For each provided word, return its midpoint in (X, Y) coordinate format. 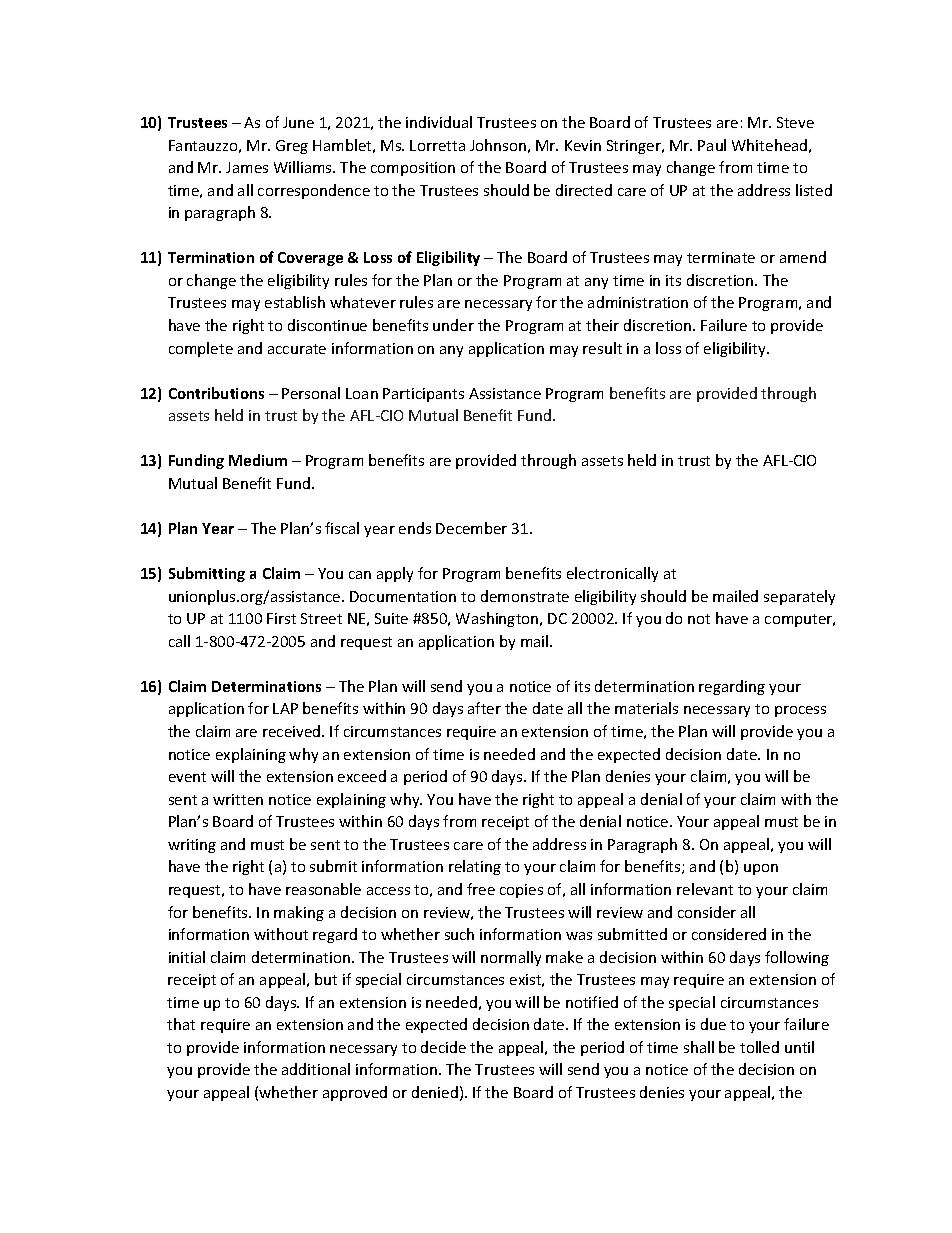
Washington (498, 619)
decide (443, 1047)
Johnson (498, 145)
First (281, 618)
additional (316, 1069)
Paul (712, 145)
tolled (759, 1047)
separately (799, 597)
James (247, 167)
